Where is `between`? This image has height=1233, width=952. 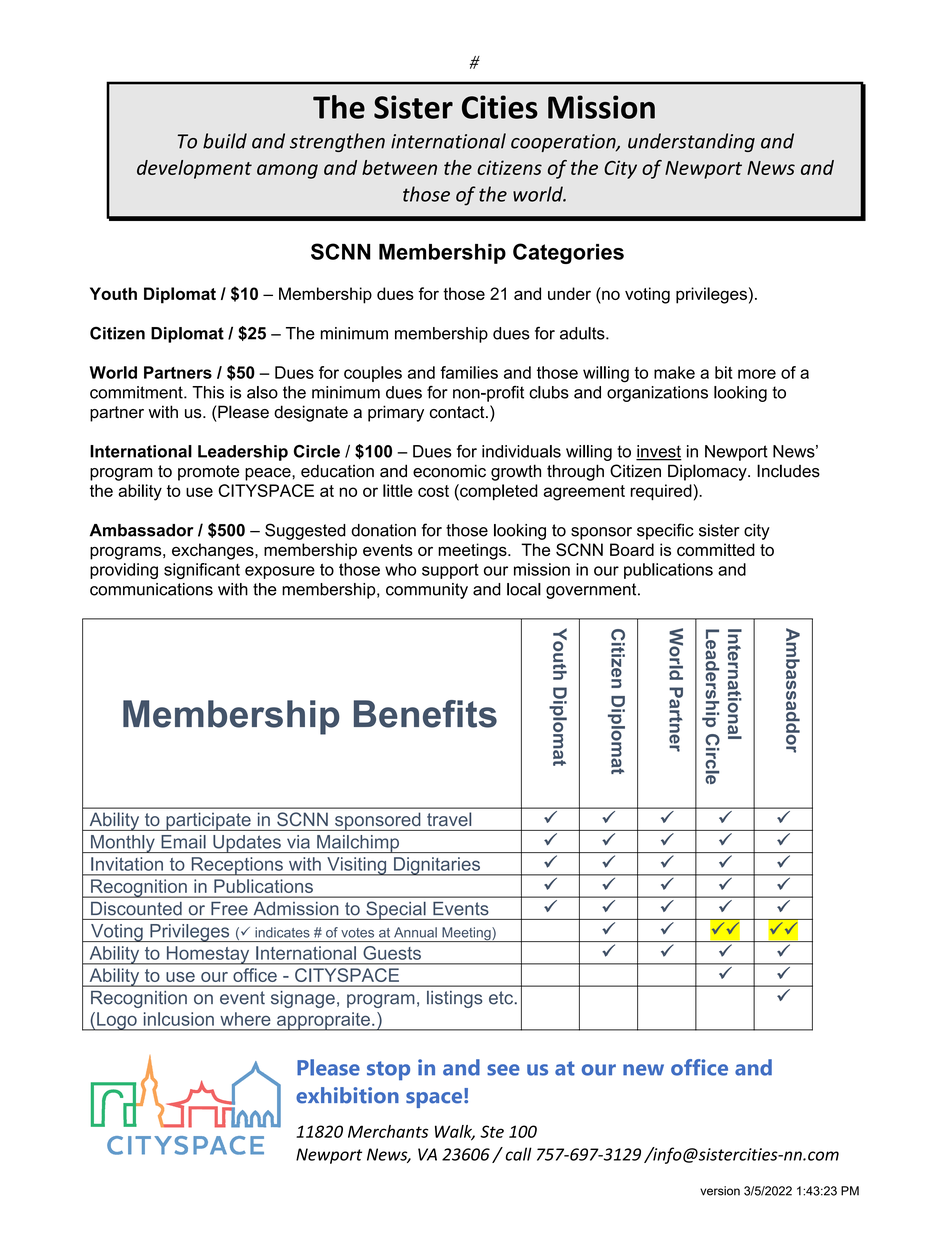
between is located at coordinates (399, 167).
